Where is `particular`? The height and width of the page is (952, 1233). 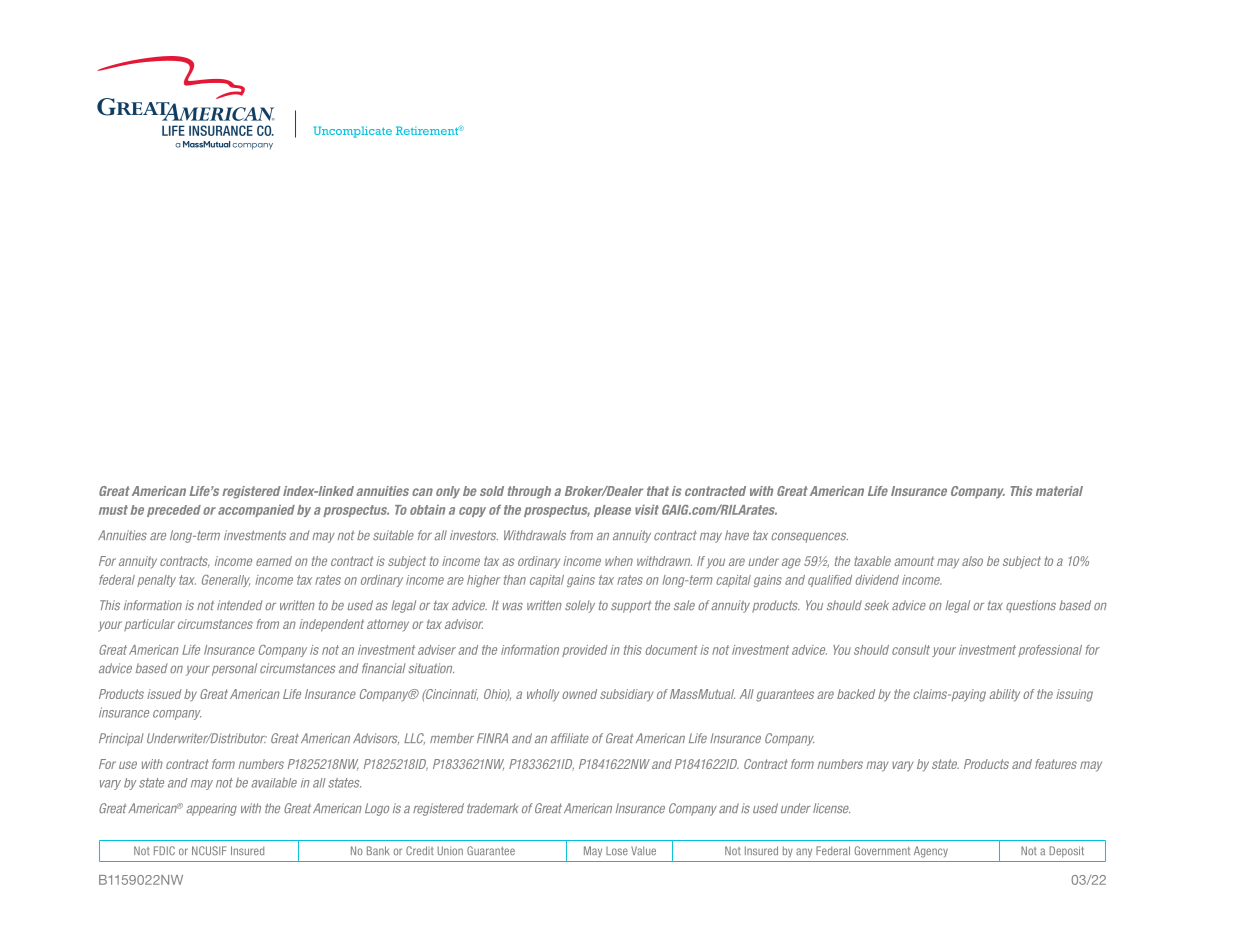
particular is located at coordinates (149, 625).
